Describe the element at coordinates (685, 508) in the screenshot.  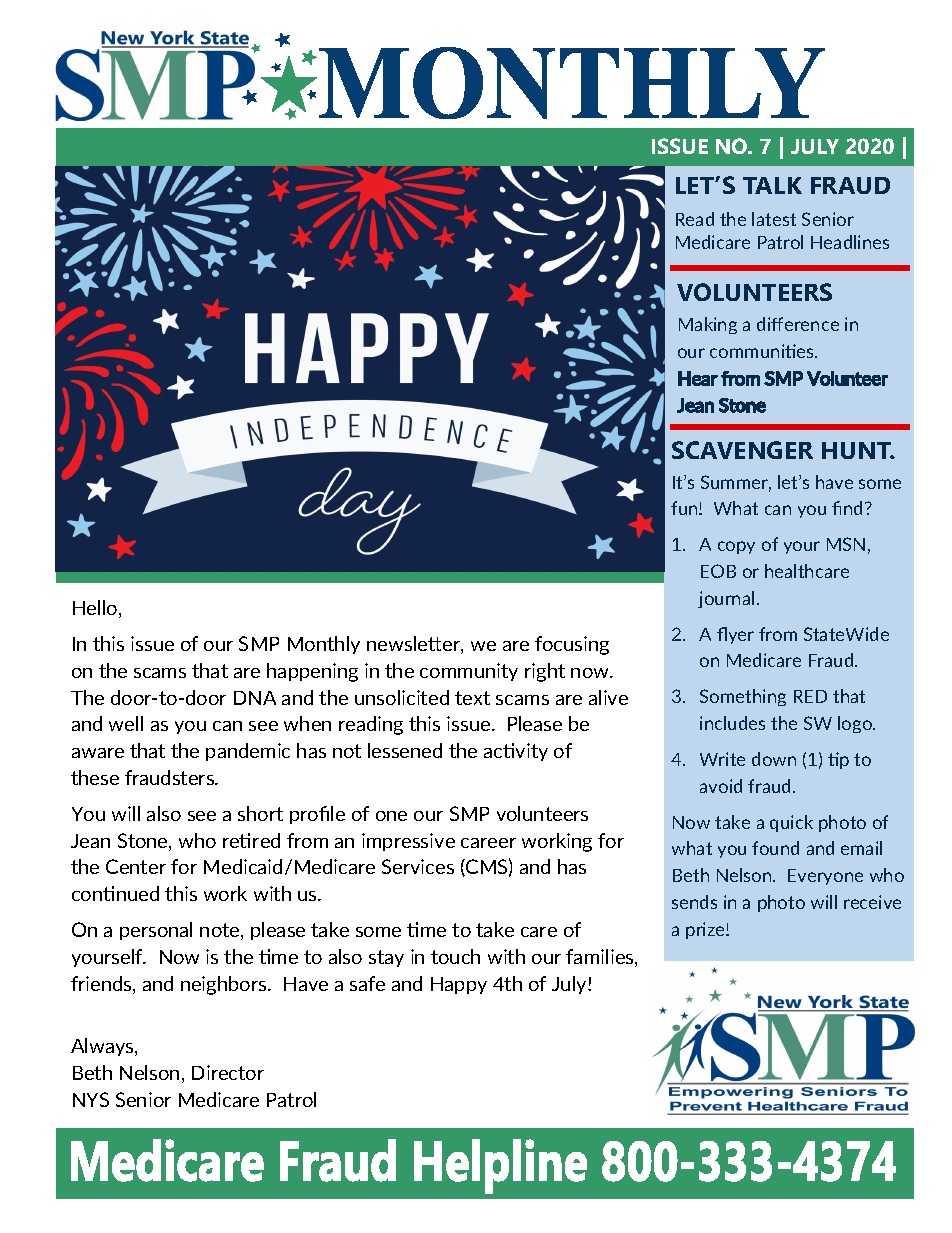
I see `fun` at that location.
